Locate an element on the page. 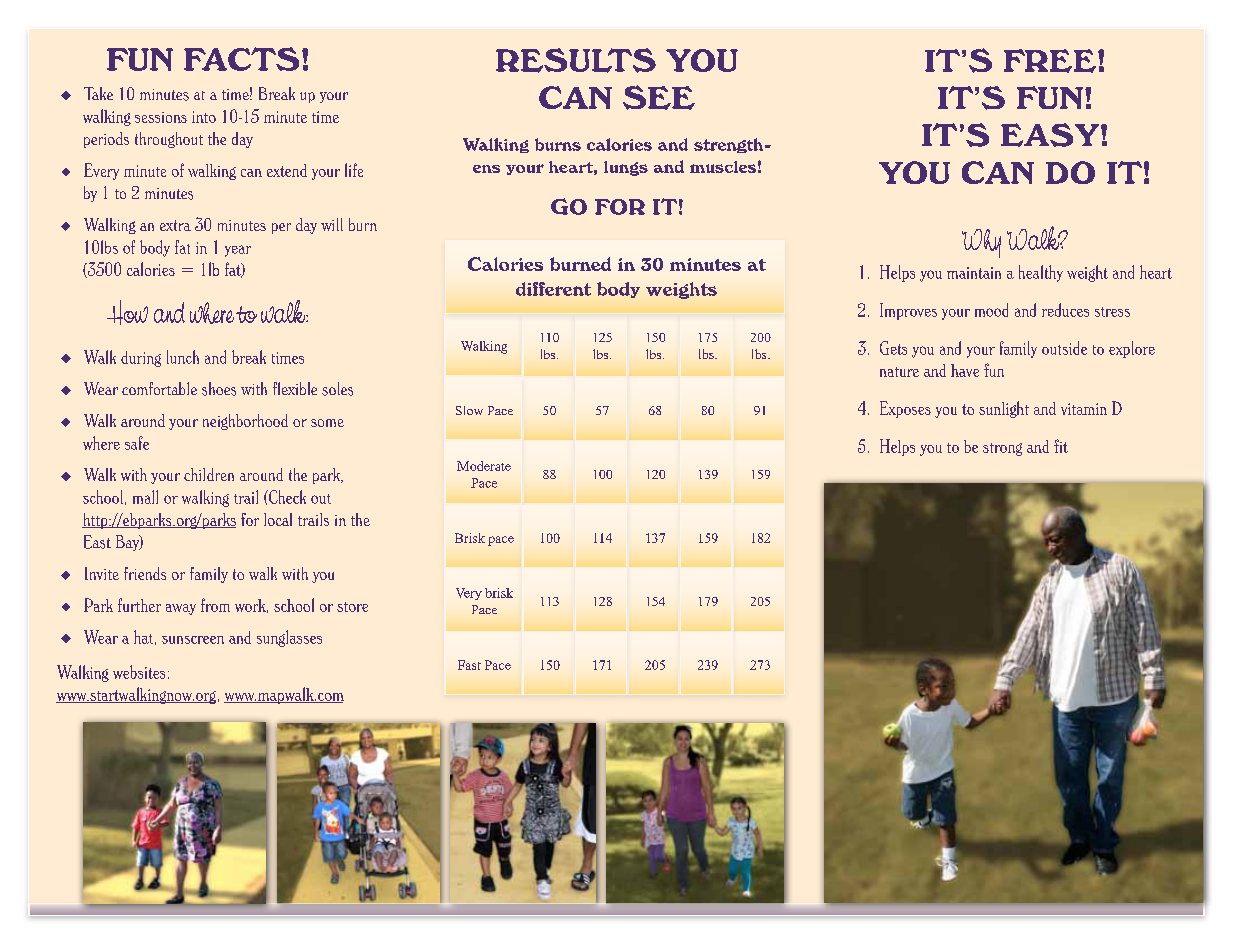 The image size is (1233, 952). sunscreen is located at coordinates (193, 640).
